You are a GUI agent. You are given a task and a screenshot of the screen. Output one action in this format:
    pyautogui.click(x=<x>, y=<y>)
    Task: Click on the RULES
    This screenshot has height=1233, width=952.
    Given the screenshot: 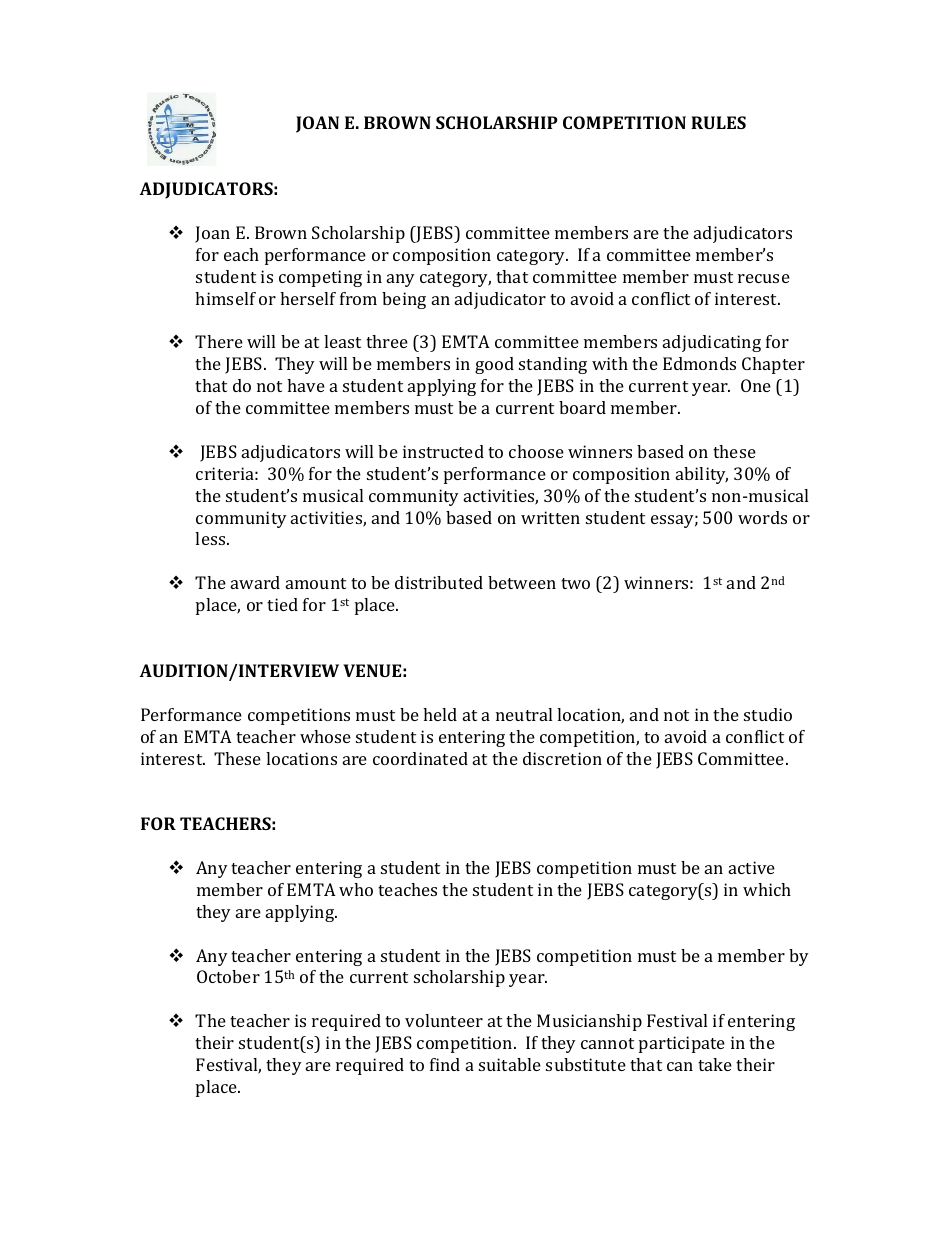 What is the action you would take?
    pyautogui.click(x=718, y=122)
